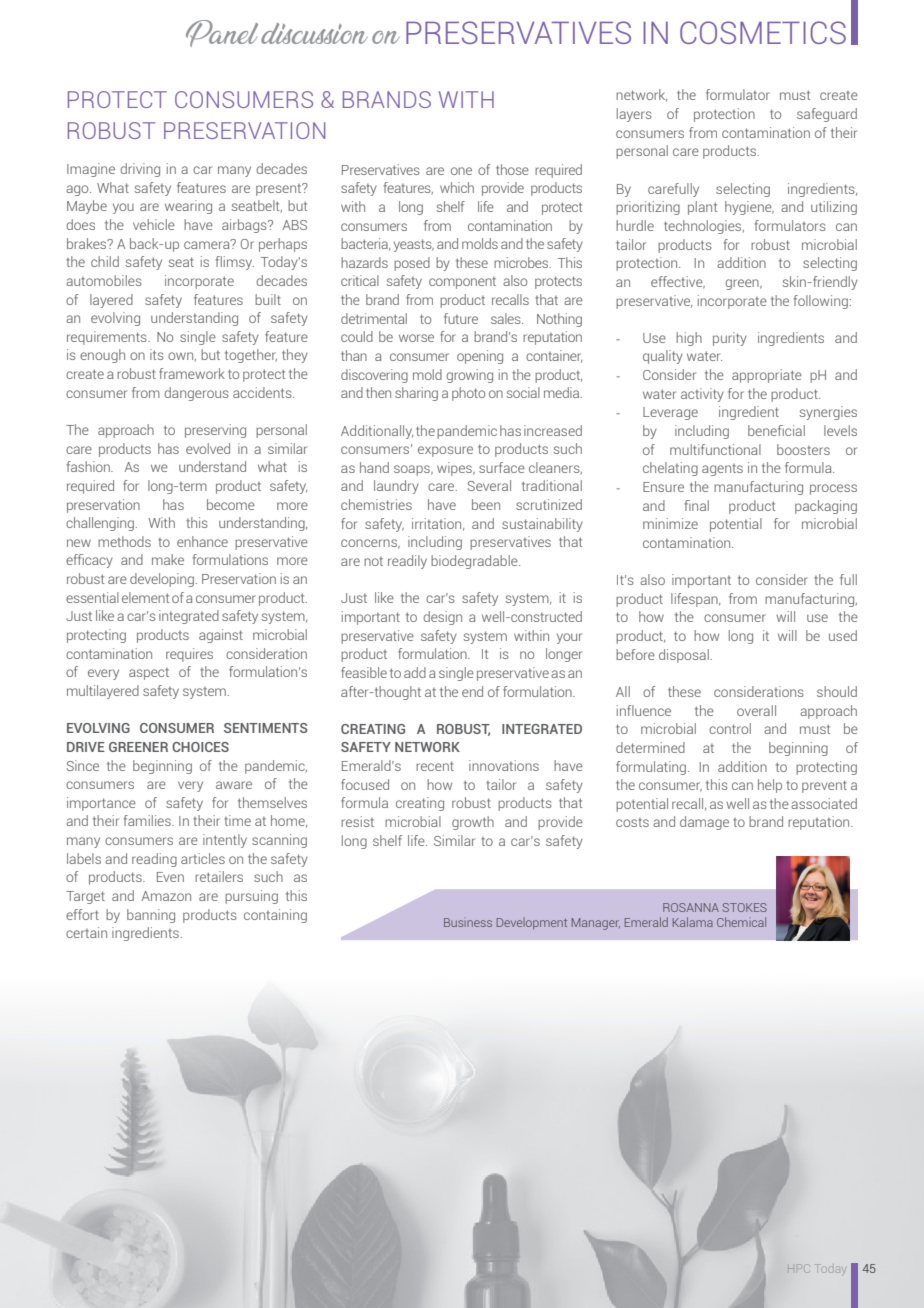  I want to click on aspect, so click(149, 674).
